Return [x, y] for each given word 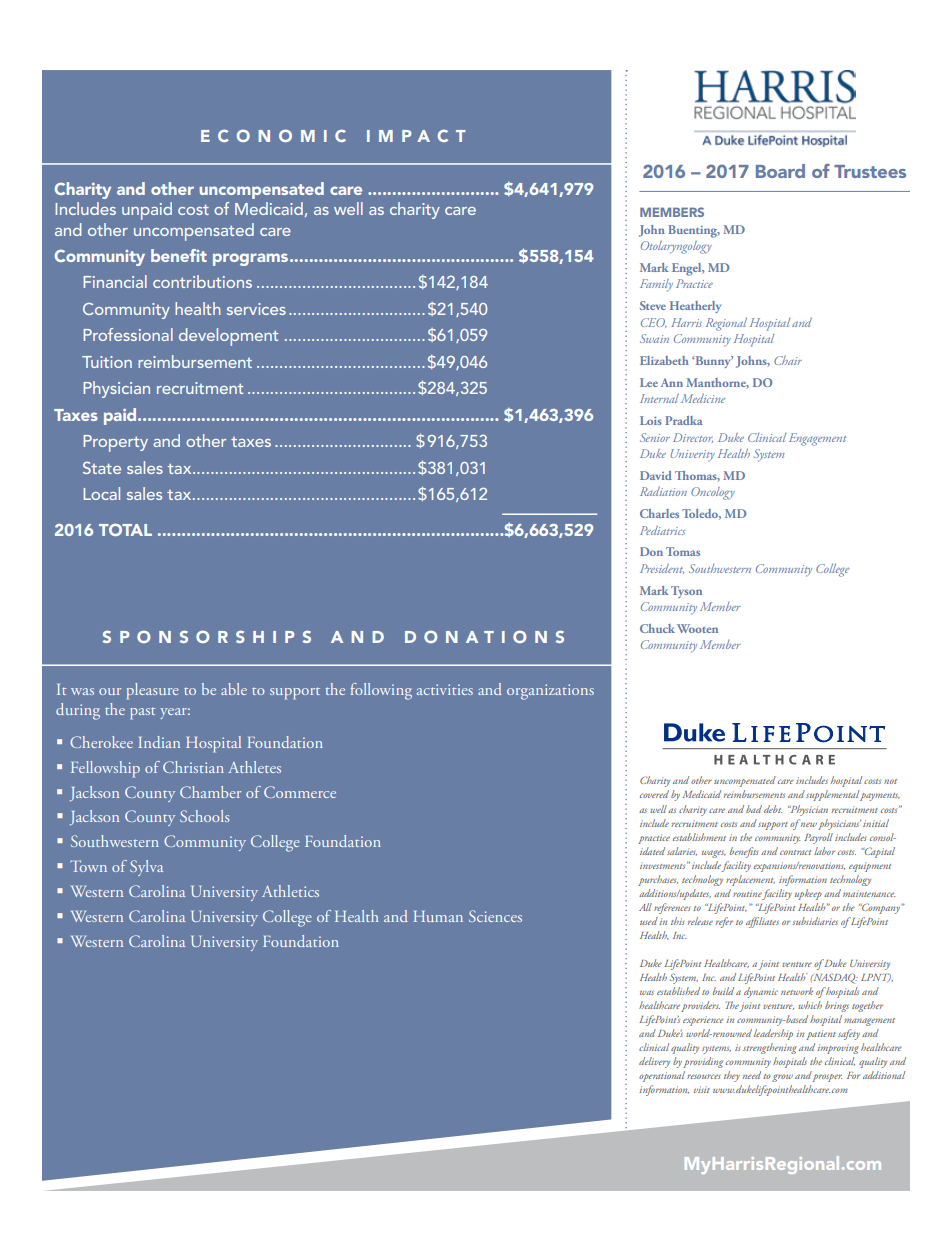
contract [795, 852]
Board [780, 171]
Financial [115, 281]
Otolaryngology [676, 247]
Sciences [495, 916]
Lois [651, 420]
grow [782, 1078]
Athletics [290, 891]
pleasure [153, 691]
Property [115, 443]
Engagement [818, 439]
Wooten [697, 628]
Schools [205, 816]
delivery [654, 1062]
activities [445, 689]
